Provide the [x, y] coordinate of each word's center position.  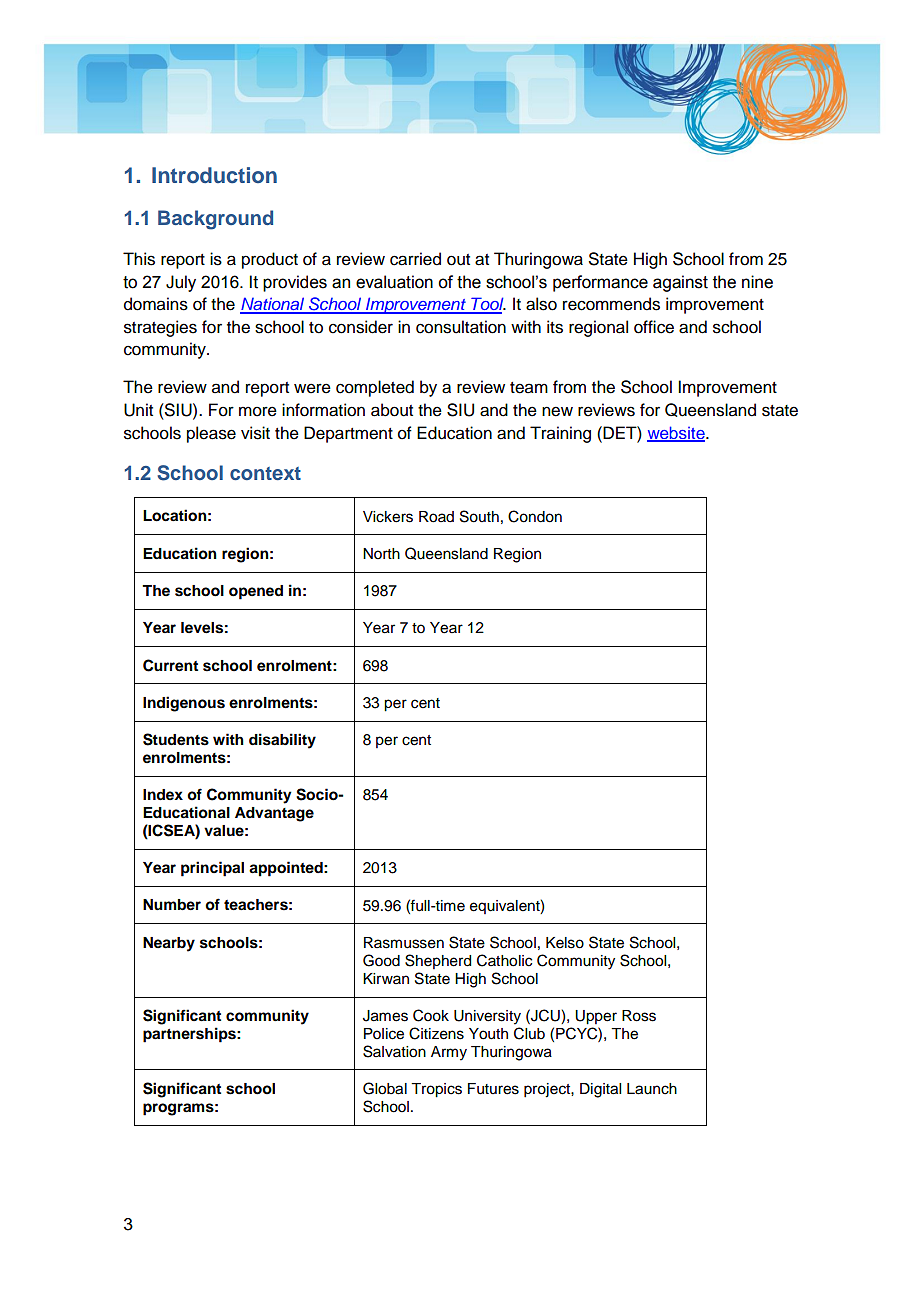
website [677, 433]
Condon [535, 516]
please [211, 434]
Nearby [169, 944]
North [381, 554]
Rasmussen [404, 943]
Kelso [565, 943]
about [392, 410]
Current [170, 665]
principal [212, 869]
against [680, 283]
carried [415, 259]
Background [215, 220]
